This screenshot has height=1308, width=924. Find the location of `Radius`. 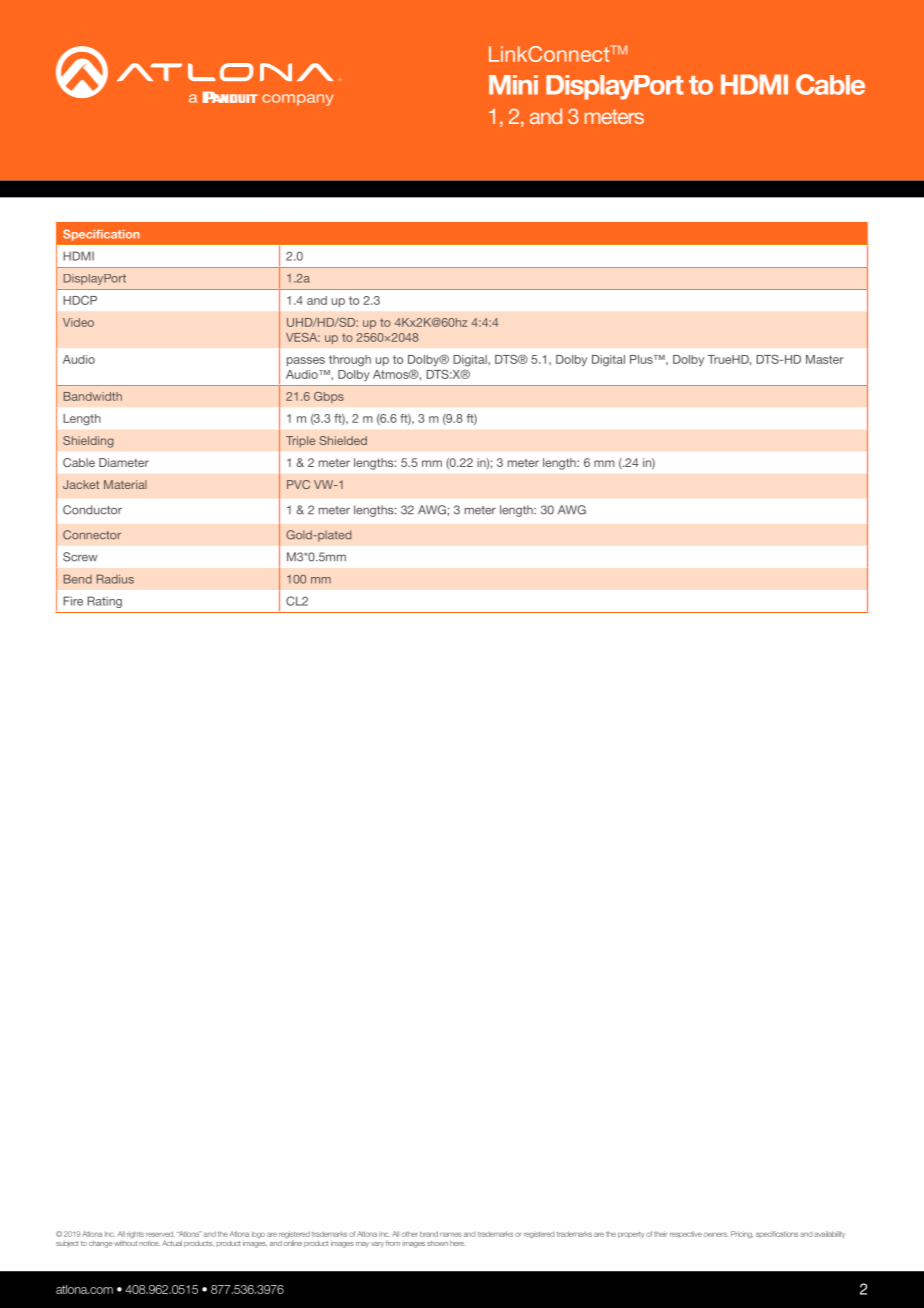

Radius is located at coordinates (115, 579).
